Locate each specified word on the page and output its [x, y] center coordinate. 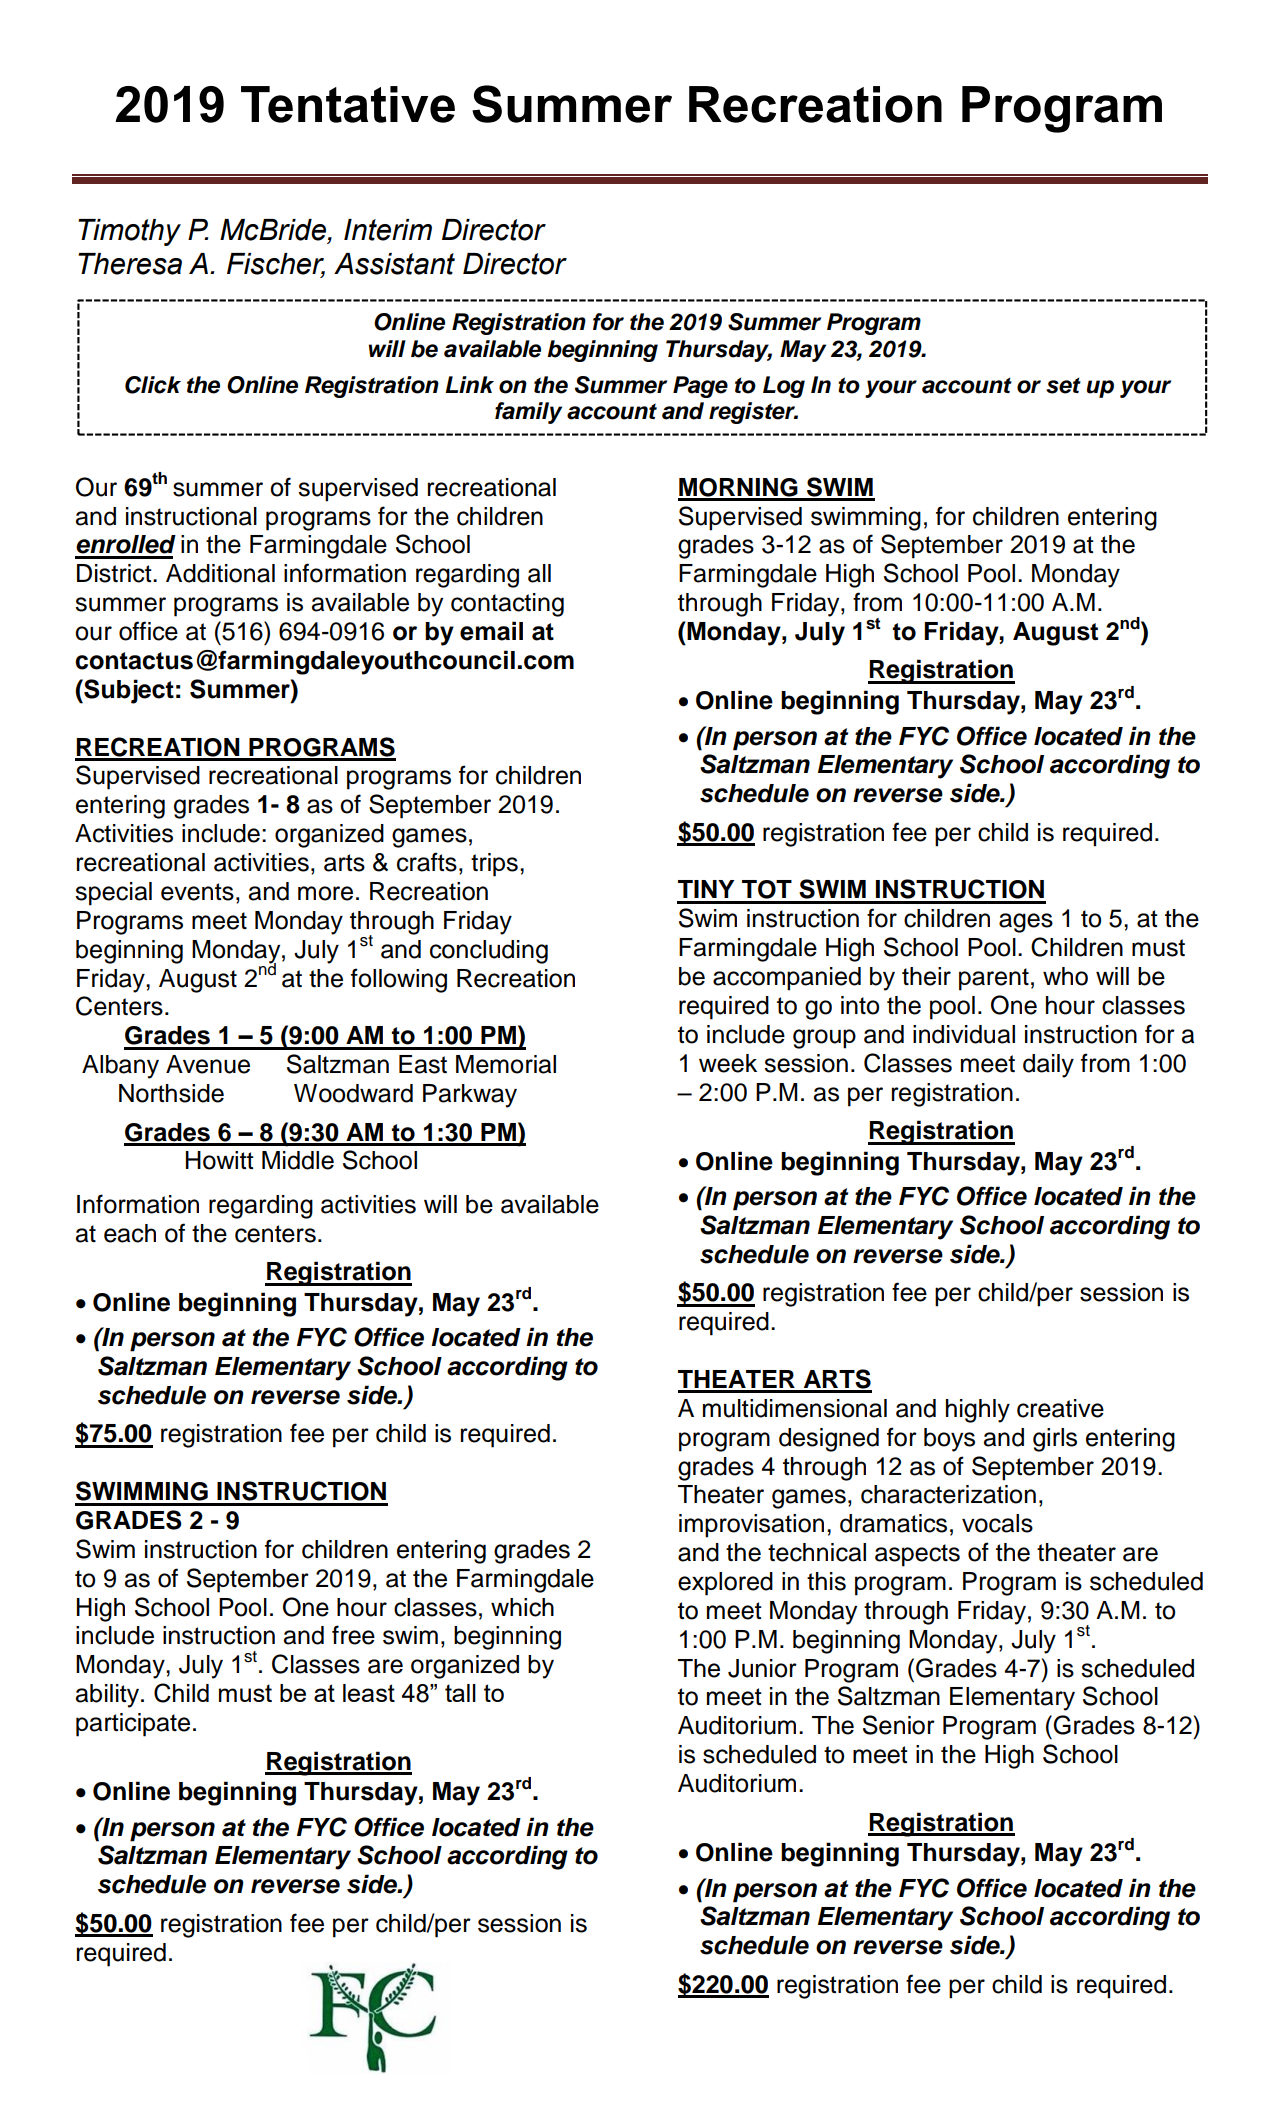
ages [1026, 923]
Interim [388, 230]
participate [133, 1725]
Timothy [129, 232]
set [1063, 385]
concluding [489, 952]
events [197, 892]
